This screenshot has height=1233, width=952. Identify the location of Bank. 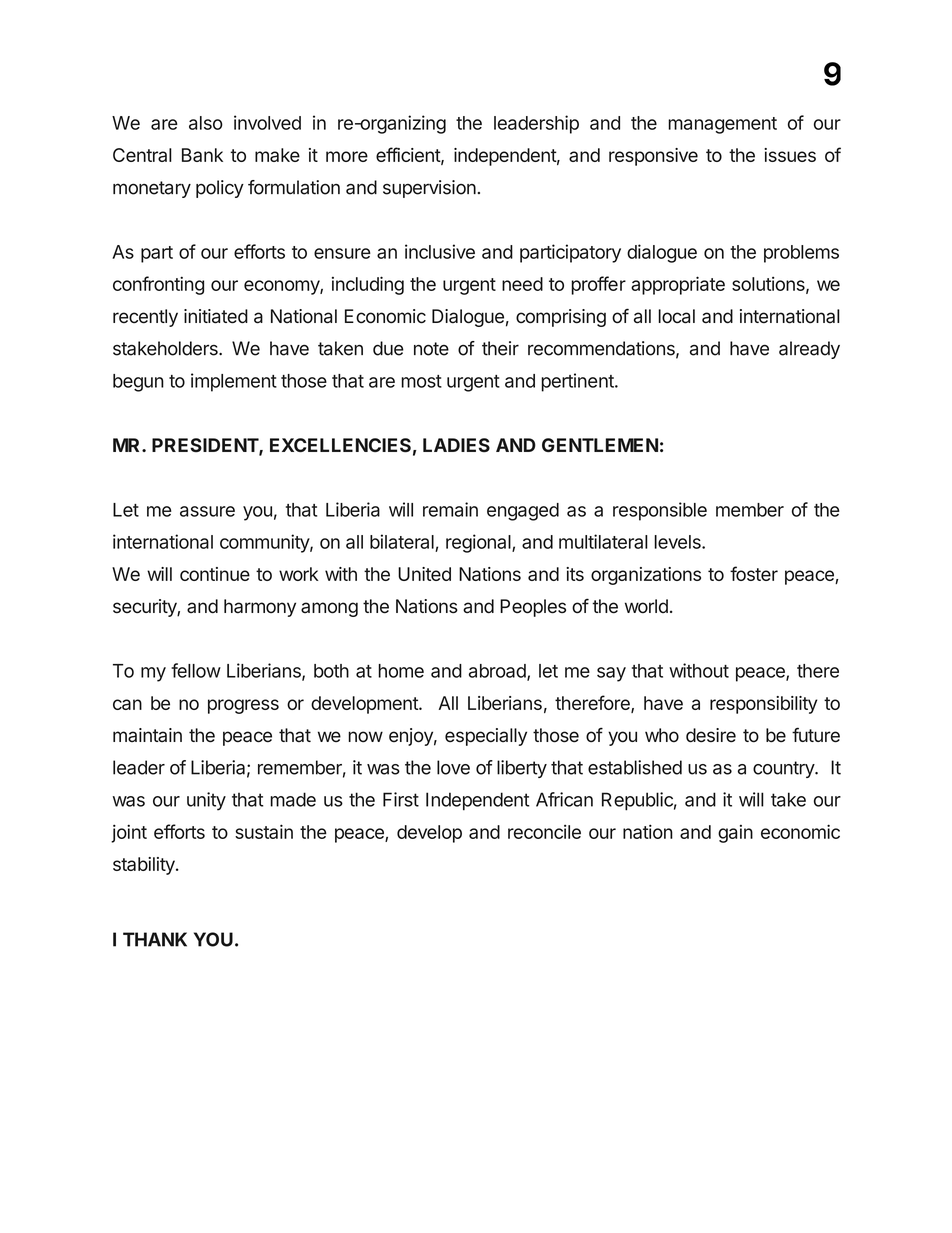
(202, 155).
